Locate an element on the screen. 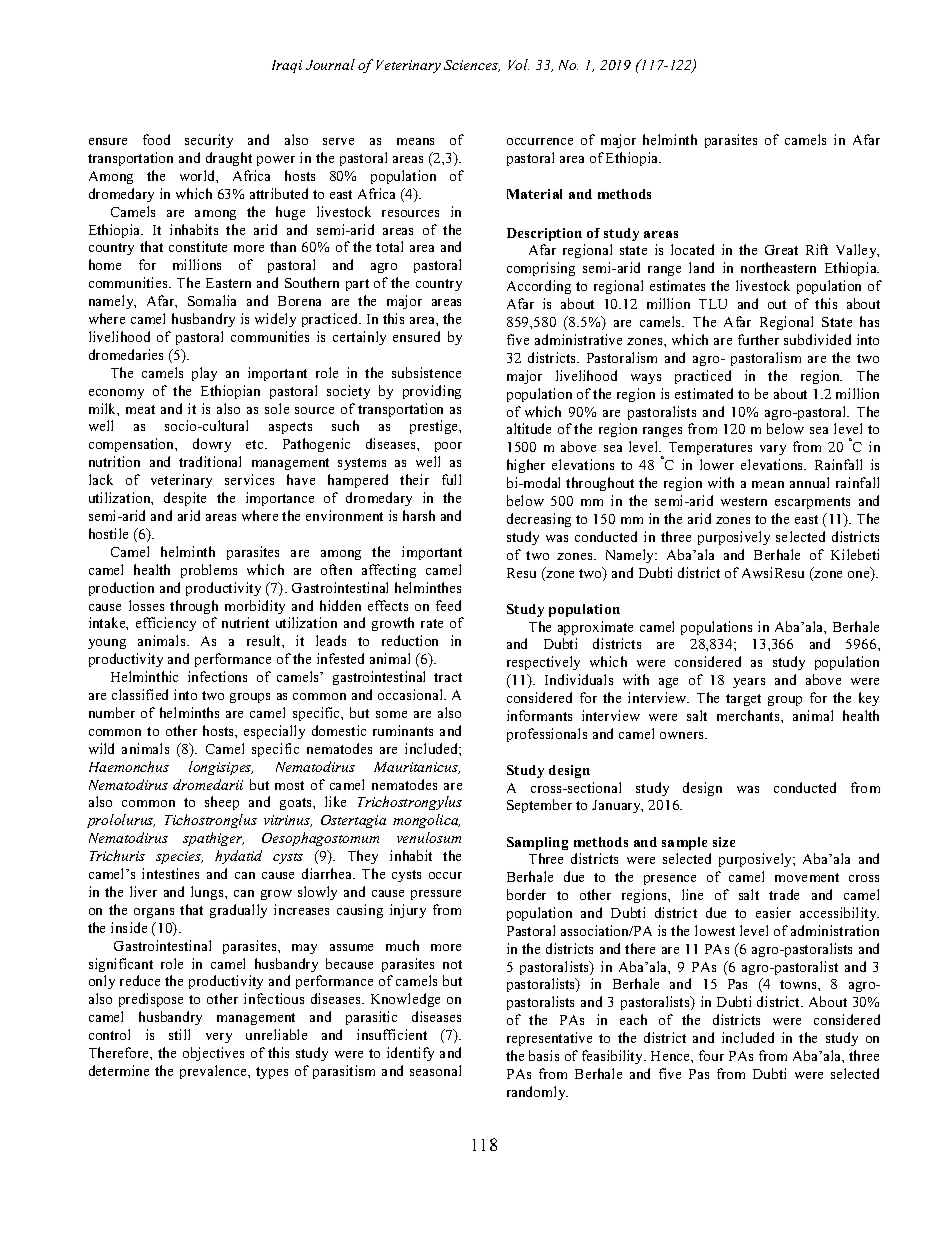  four is located at coordinates (711, 1055).
